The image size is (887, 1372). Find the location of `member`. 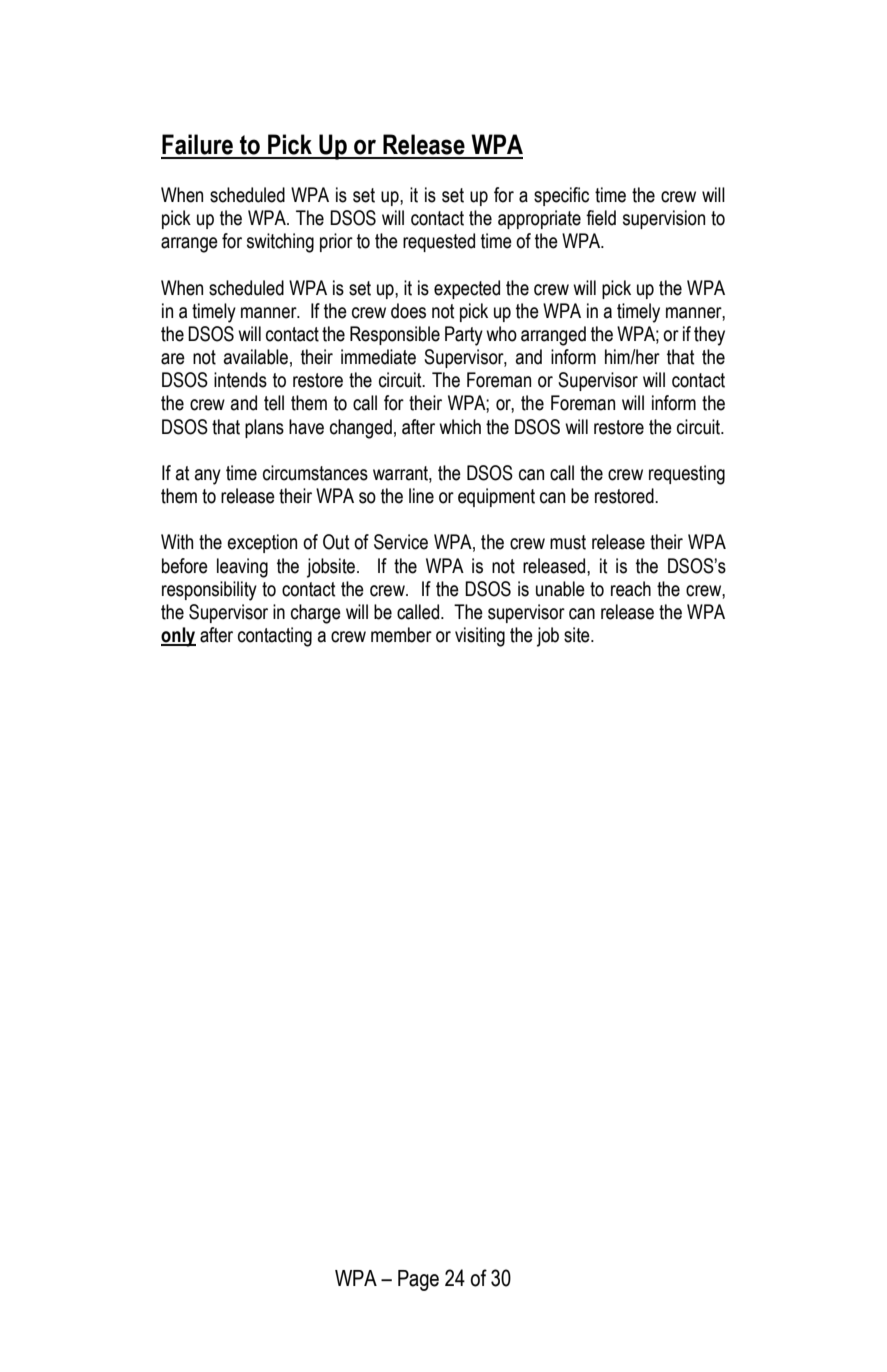

member is located at coordinates (401, 635).
